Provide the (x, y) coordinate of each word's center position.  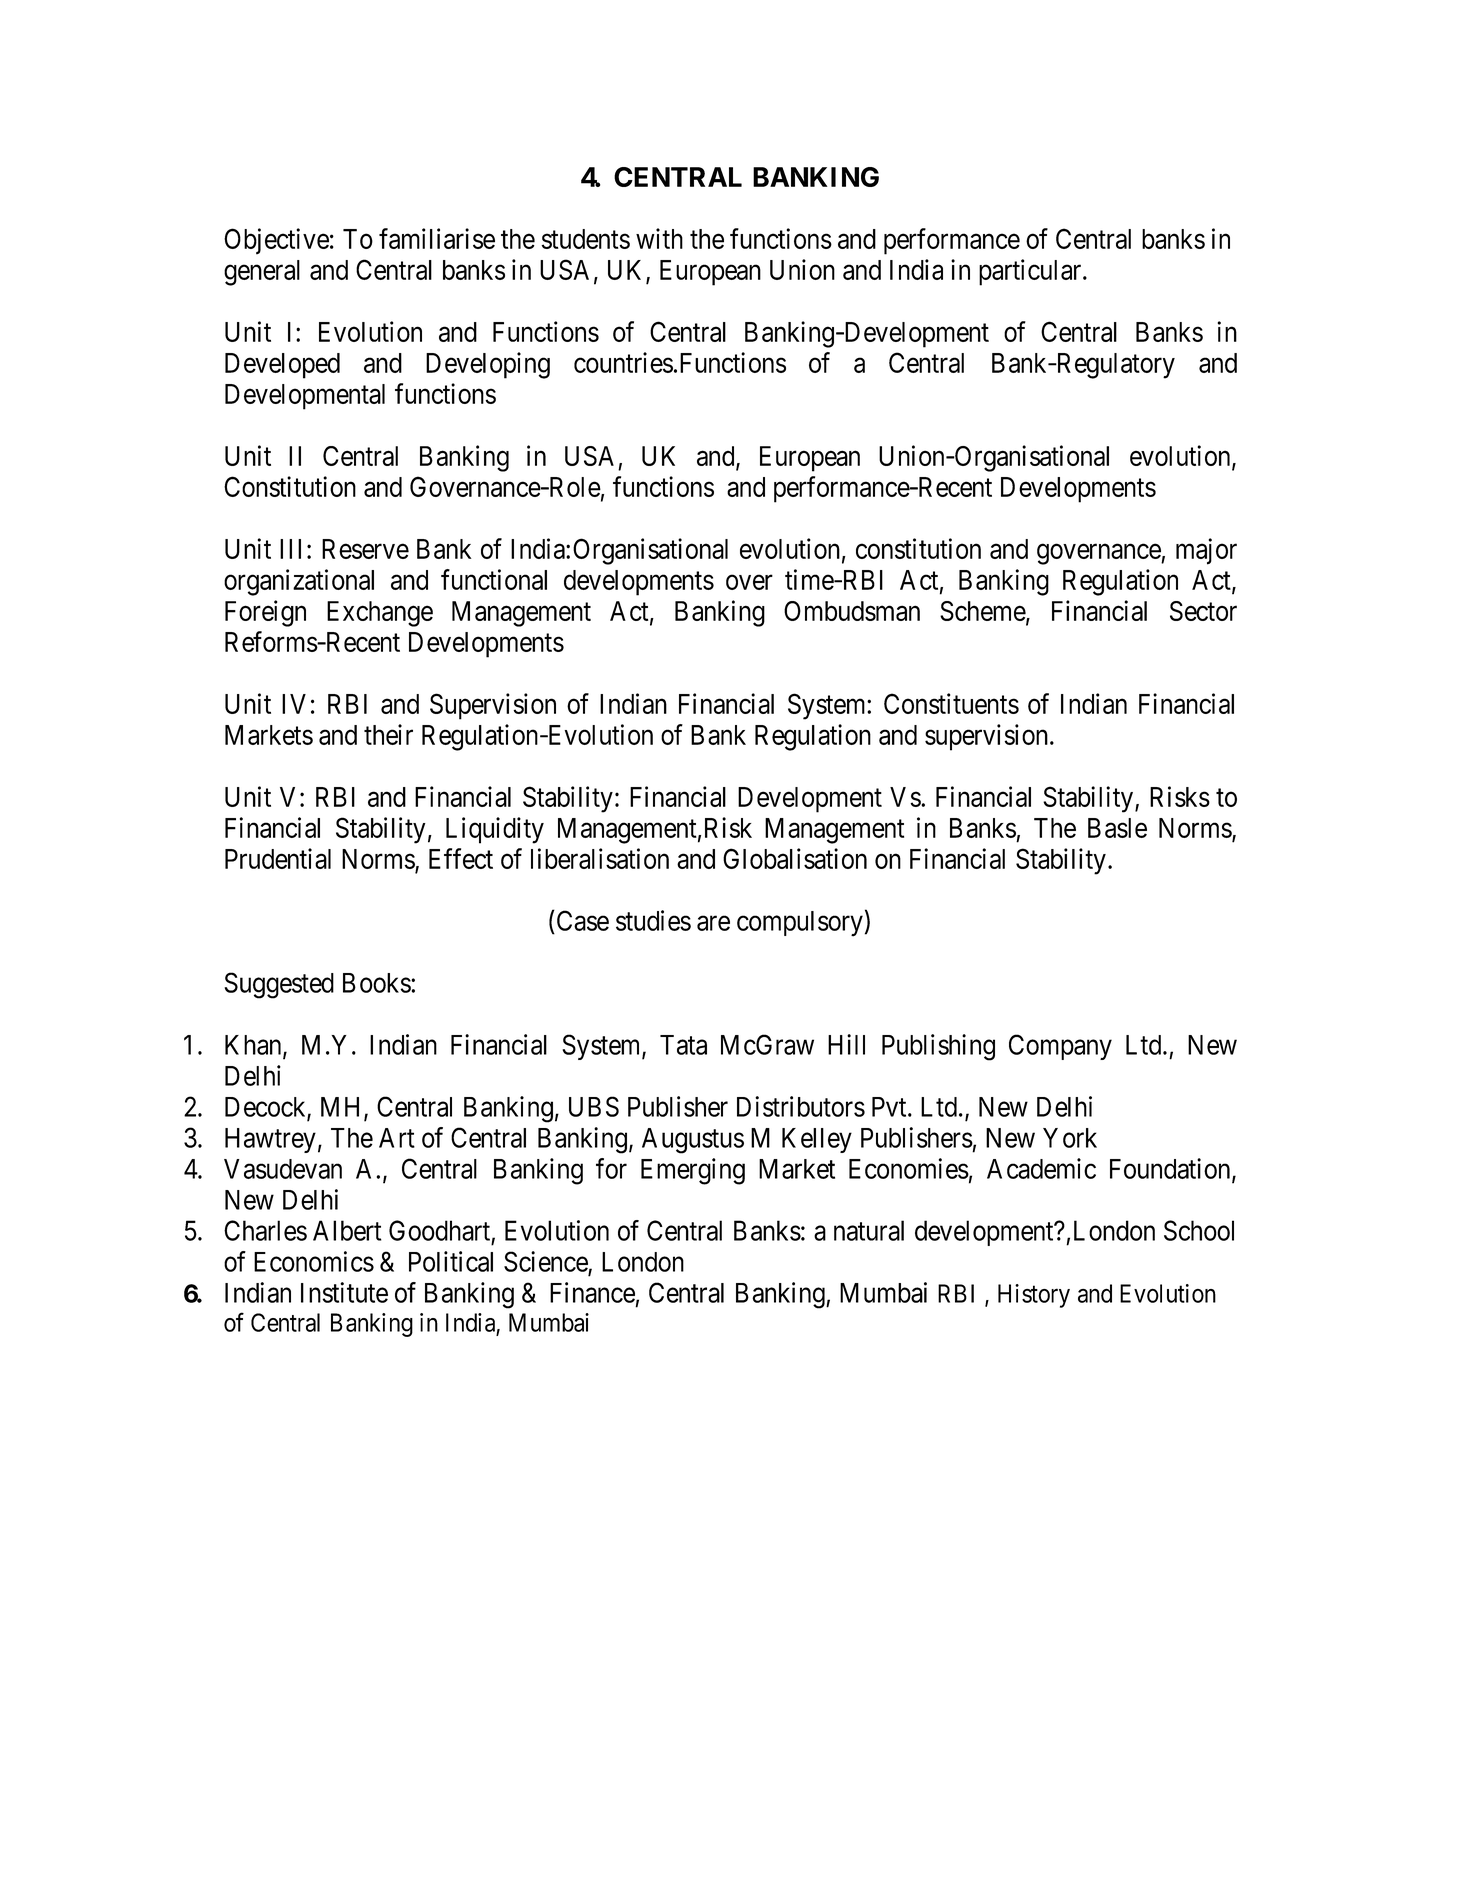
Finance (592, 1292)
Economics (314, 1261)
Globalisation (795, 858)
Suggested (279, 985)
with (659, 238)
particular (1031, 272)
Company (1060, 1047)
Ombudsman (852, 611)
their (388, 734)
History (1034, 1296)
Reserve (365, 549)
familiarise (437, 238)
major (1206, 551)
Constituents (951, 703)
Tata (683, 1045)
